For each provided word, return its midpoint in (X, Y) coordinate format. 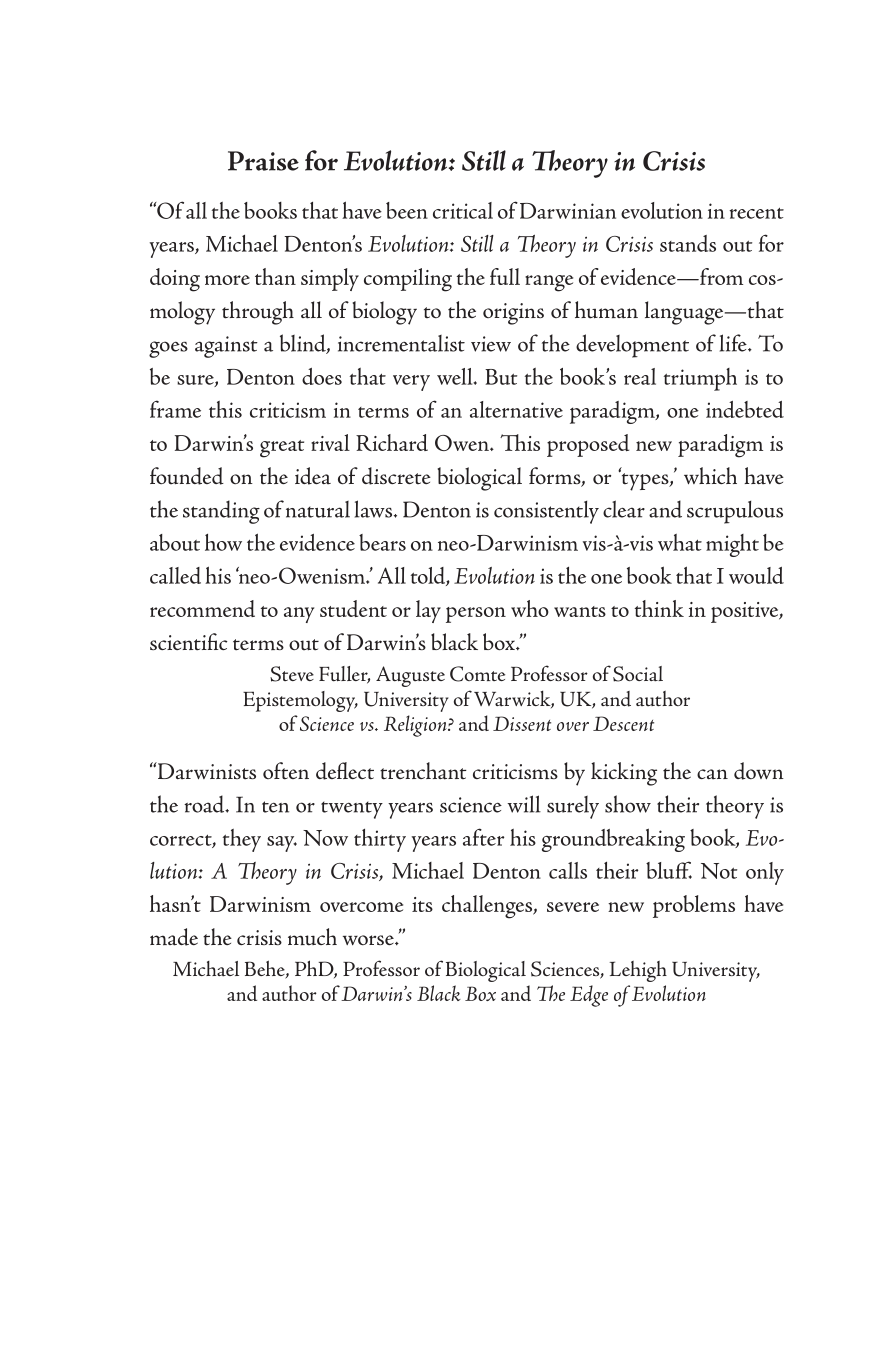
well (456, 376)
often (286, 771)
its (422, 904)
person (476, 615)
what (680, 542)
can (712, 774)
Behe (266, 969)
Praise (263, 161)
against (226, 347)
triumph (700, 379)
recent (756, 213)
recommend (202, 608)
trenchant (423, 771)
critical (463, 210)
